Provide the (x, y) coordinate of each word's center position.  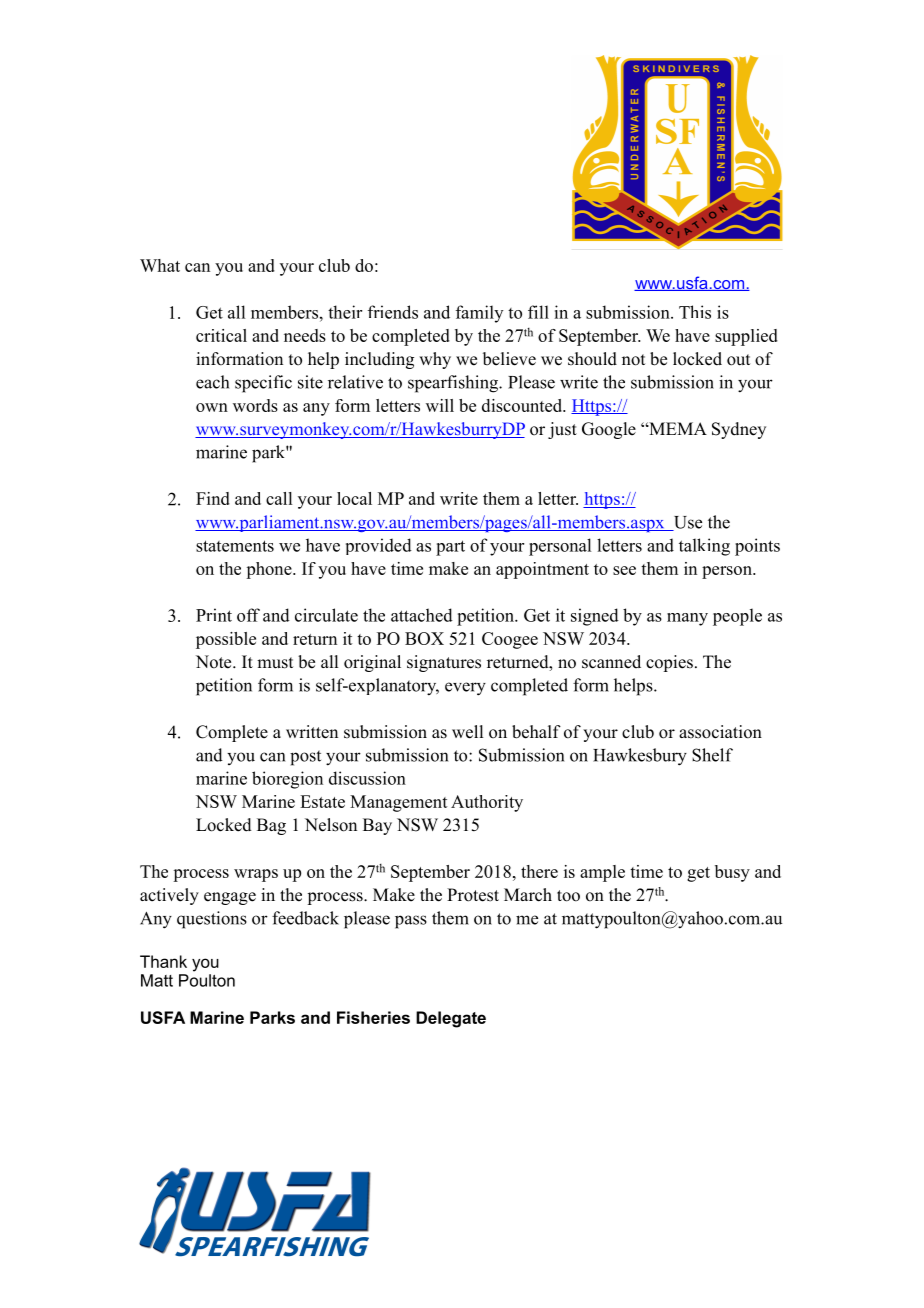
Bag (271, 826)
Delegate (451, 1019)
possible (226, 640)
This (695, 312)
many (687, 619)
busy (732, 873)
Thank (163, 961)
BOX (424, 638)
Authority (487, 803)
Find (213, 498)
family (479, 314)
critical (221, 335)
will (440, 405)
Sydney (739, 430)
